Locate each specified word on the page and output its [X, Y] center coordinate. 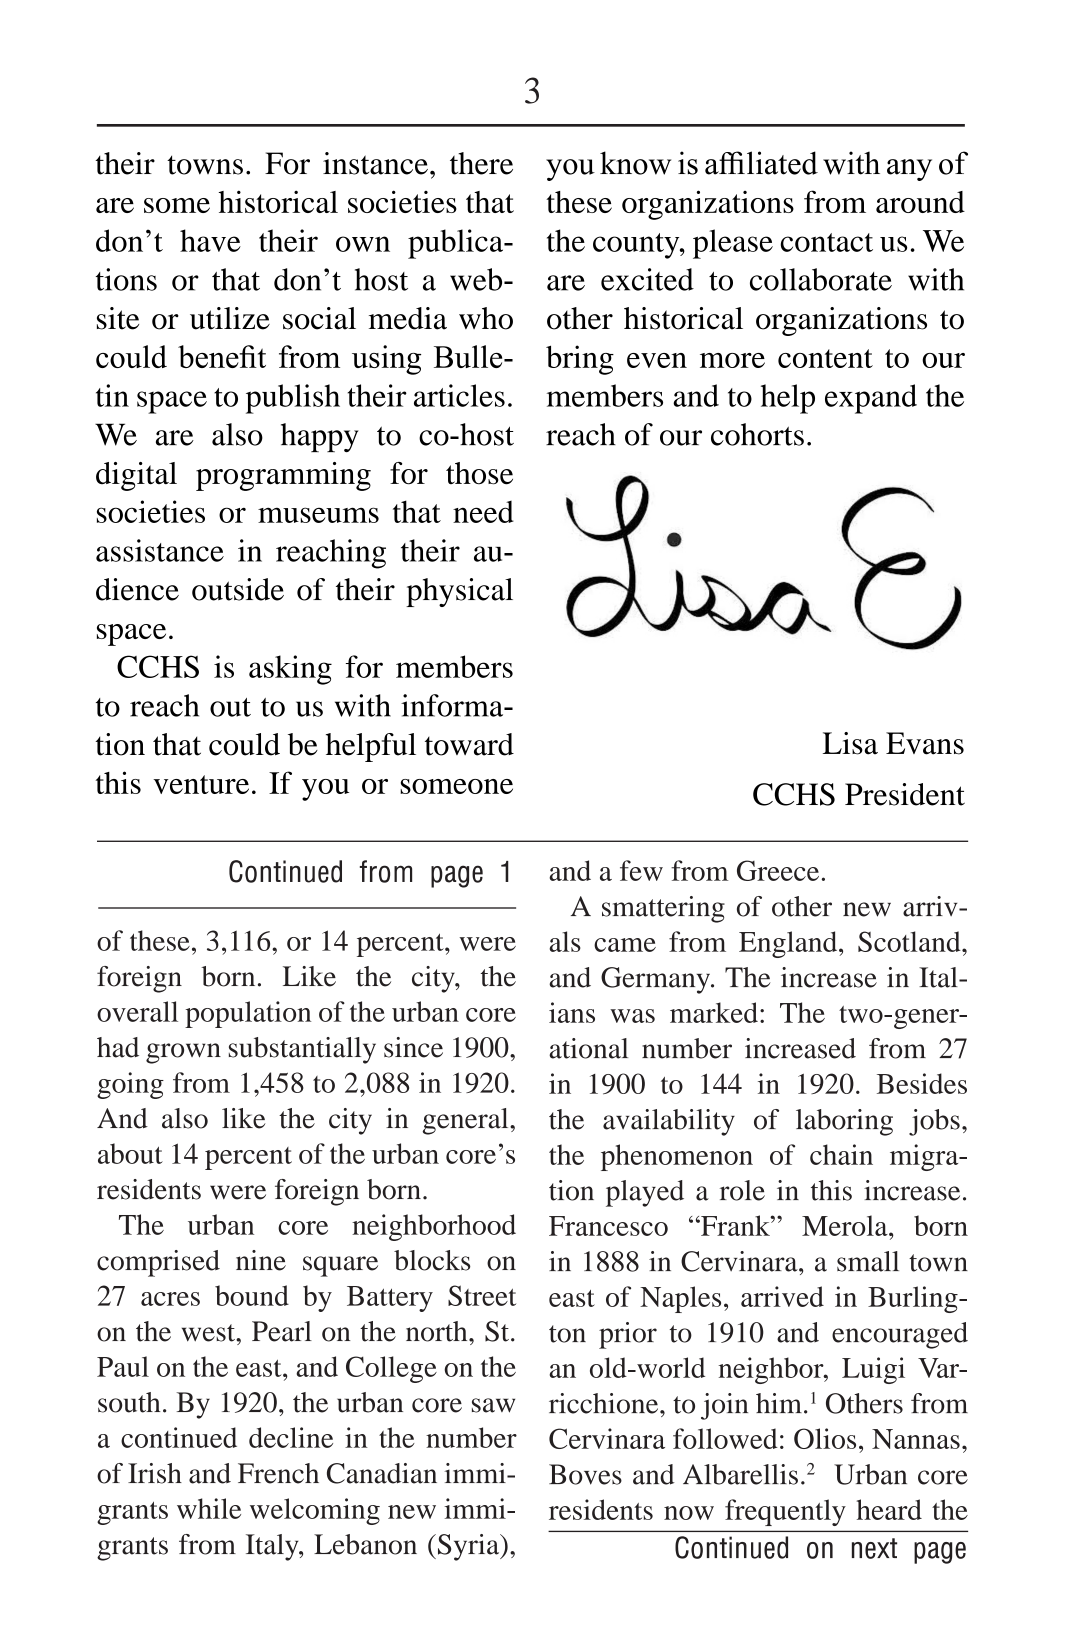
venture [201, 784]
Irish [155, 1473]
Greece [778, 870]
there [481, 163]
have [210, 240]
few [641, 870]
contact [826, 242]
